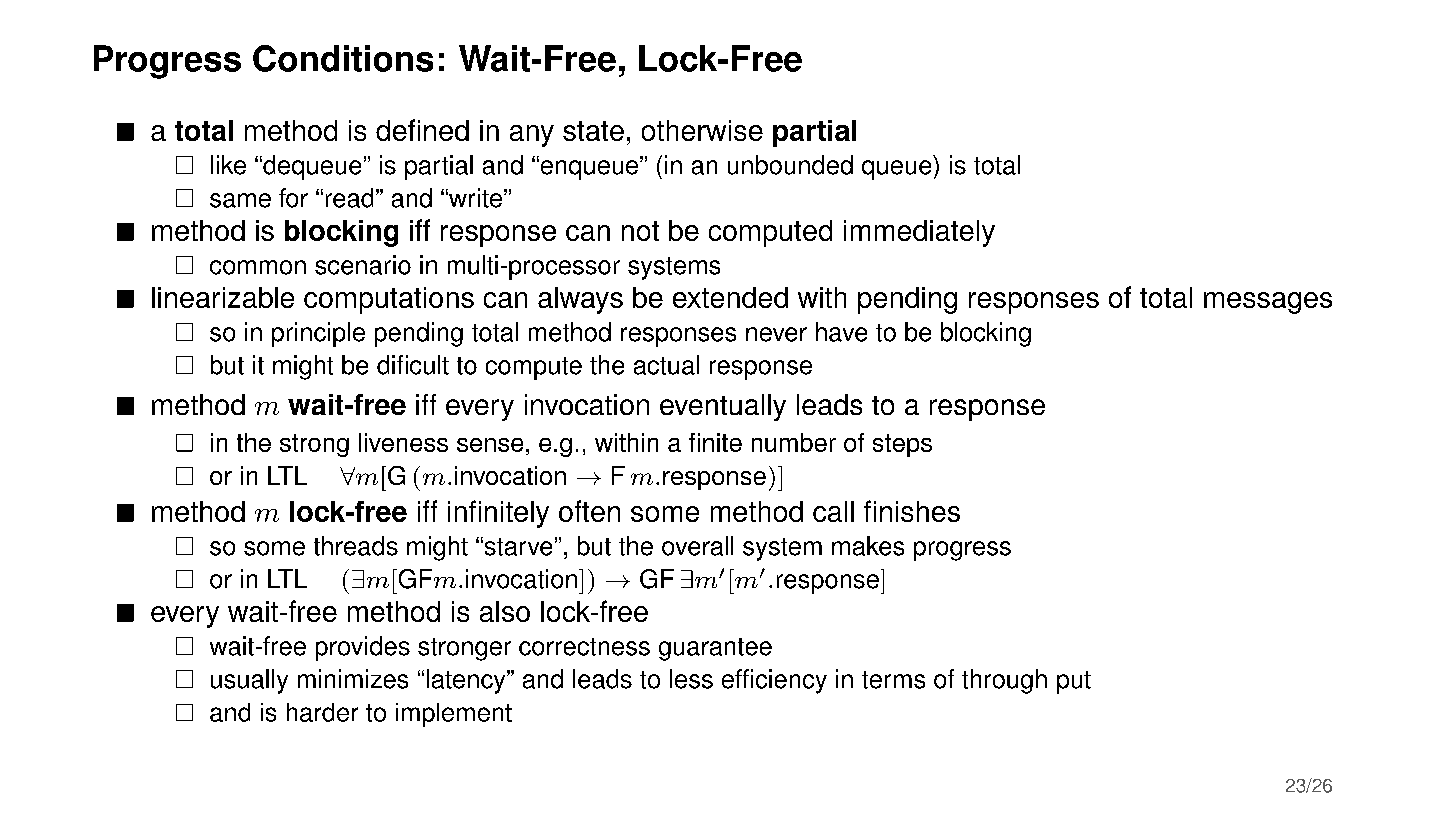  I want to click on efficiency, so click(774, 681).
